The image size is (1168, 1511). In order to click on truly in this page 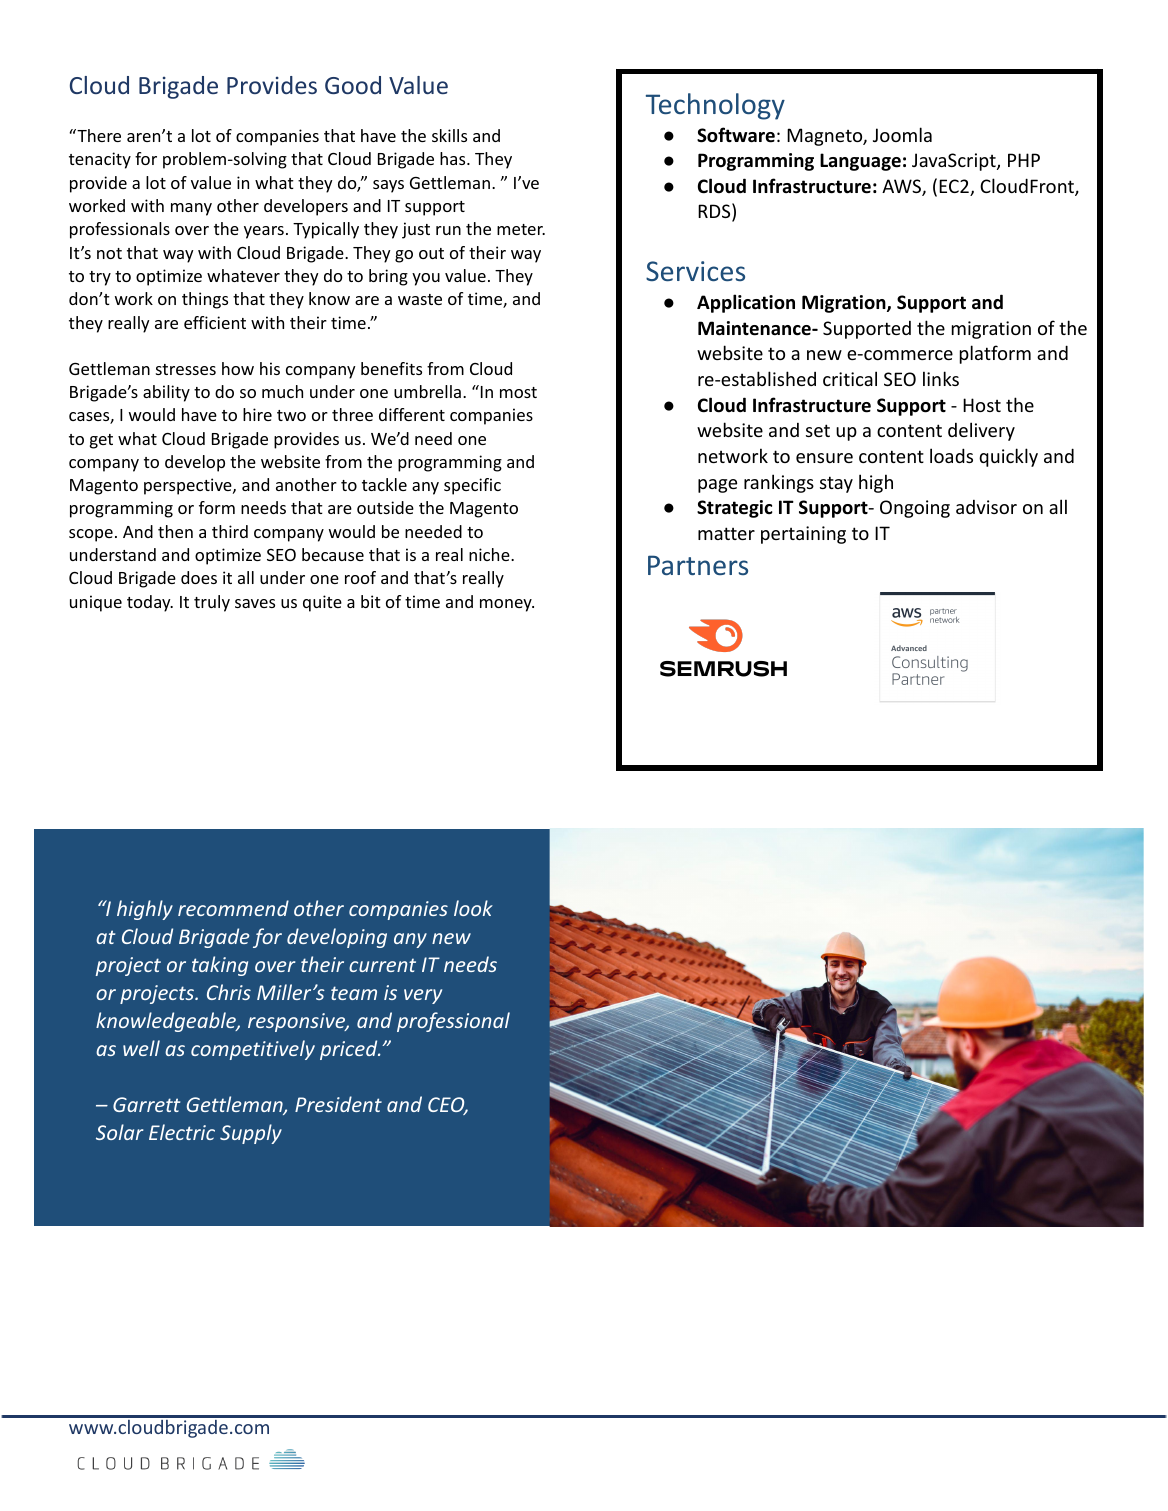, I will do `click(212, 603)`.
